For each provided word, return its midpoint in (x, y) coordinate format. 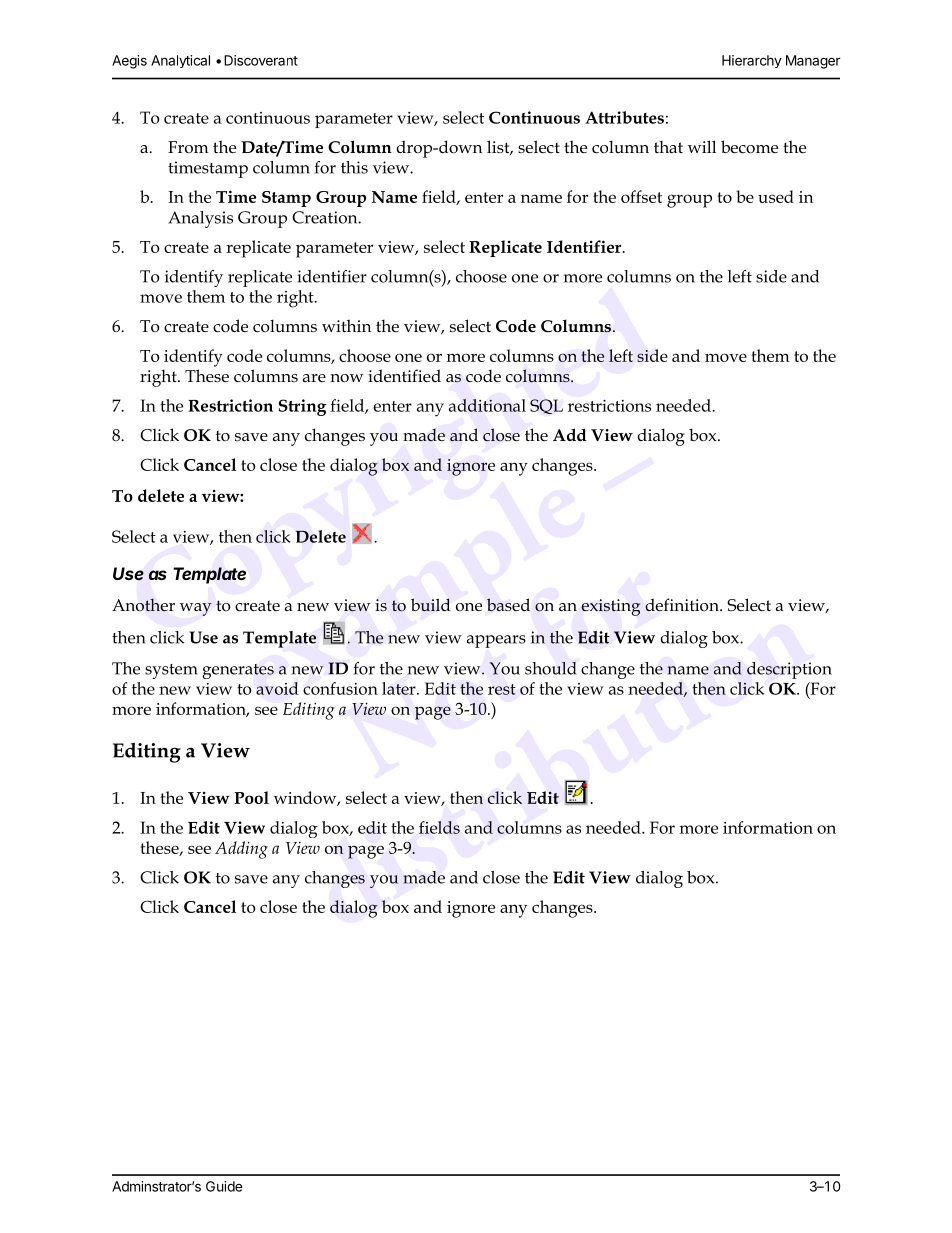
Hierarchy (752, 61)
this (354, 167)
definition (683, 605)
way (196, 609)
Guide (224, 1186)
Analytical (180, 61)
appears (496, 641)
